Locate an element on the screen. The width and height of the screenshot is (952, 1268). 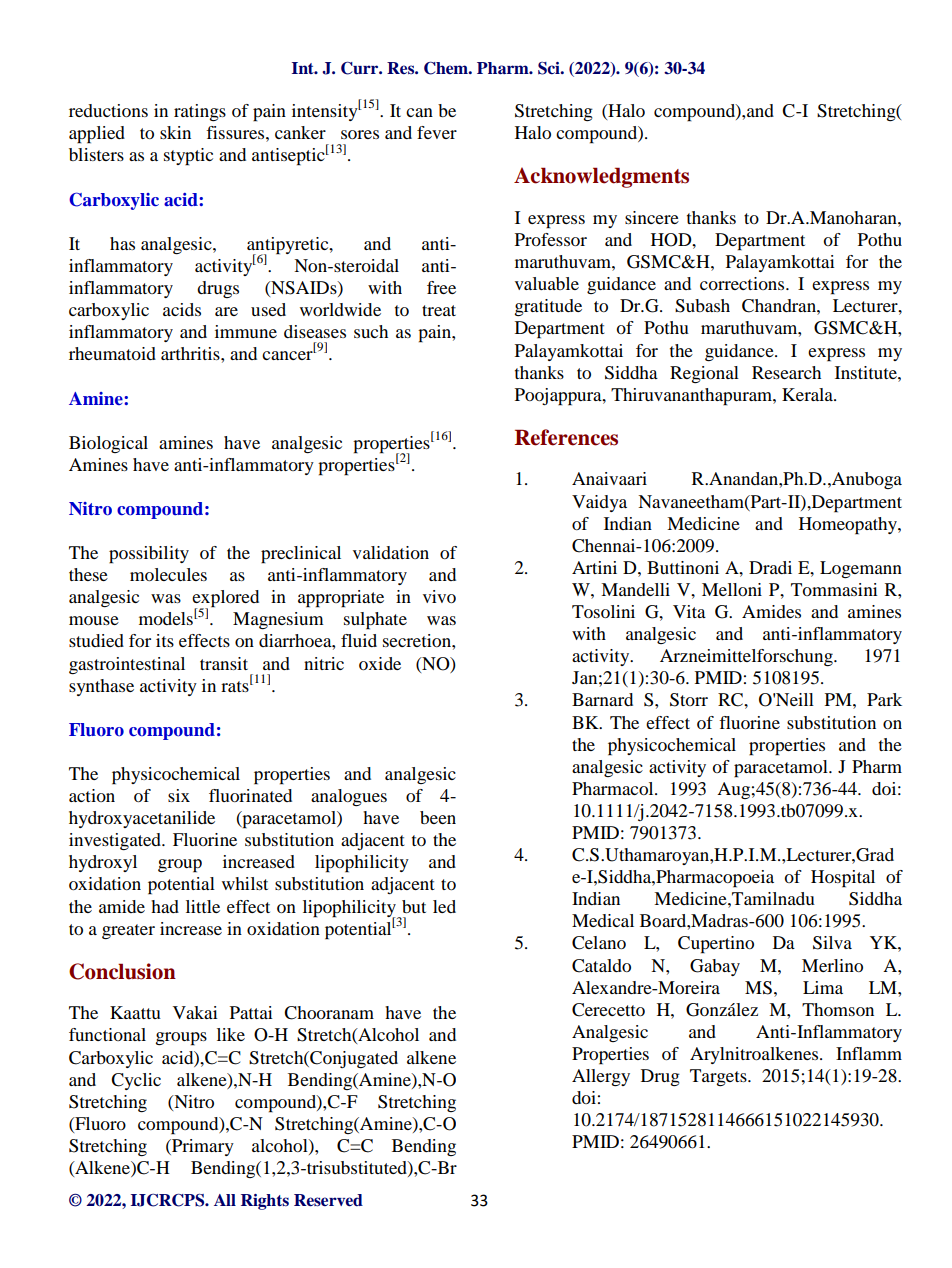
References is located at coordinates (566, 437).
